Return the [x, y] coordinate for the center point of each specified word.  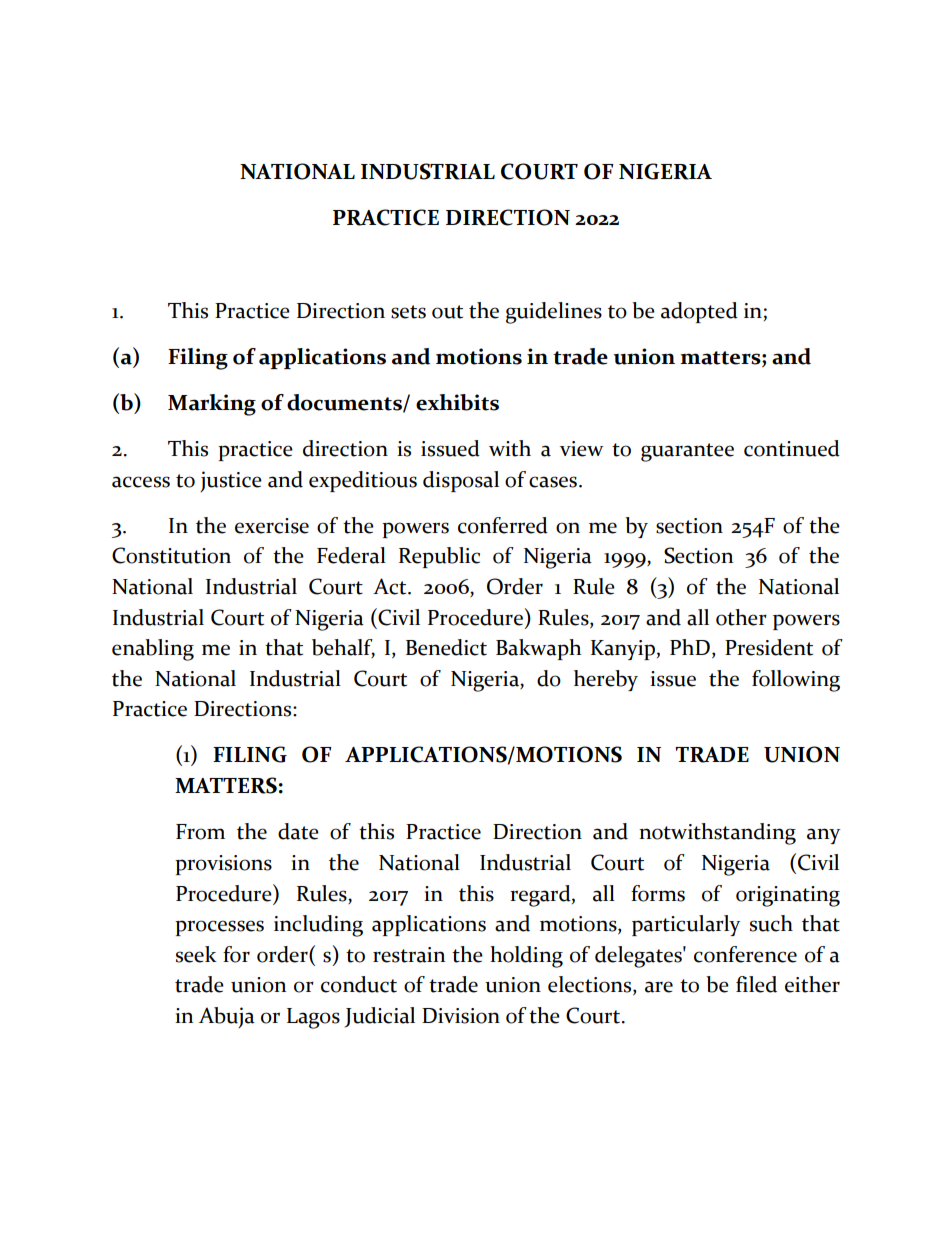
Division [461, 1016]
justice [231, 481]
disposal [461, 481]
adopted [699, 312]
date [298, 831]
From [200, 832]
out [447, 312]
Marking [212, 405]
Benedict [446, 647]
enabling [153, 650]
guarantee [687, 452]
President [769, 647]
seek [196, 954]
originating [788, 896]
